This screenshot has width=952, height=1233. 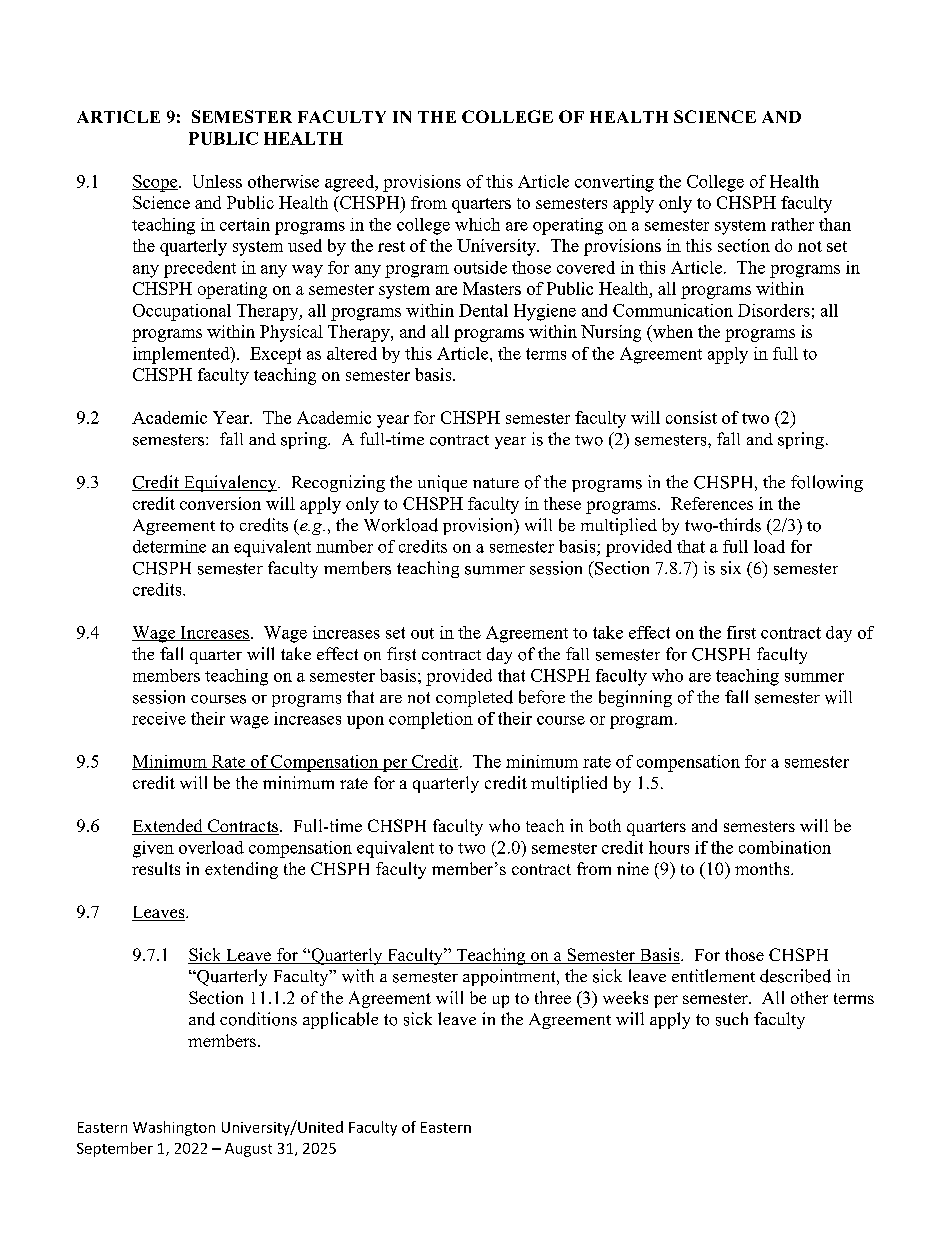 What do you see at coordinates (477, 224) in the screenshot?
I see `which` at bounding box center [477, 224].
